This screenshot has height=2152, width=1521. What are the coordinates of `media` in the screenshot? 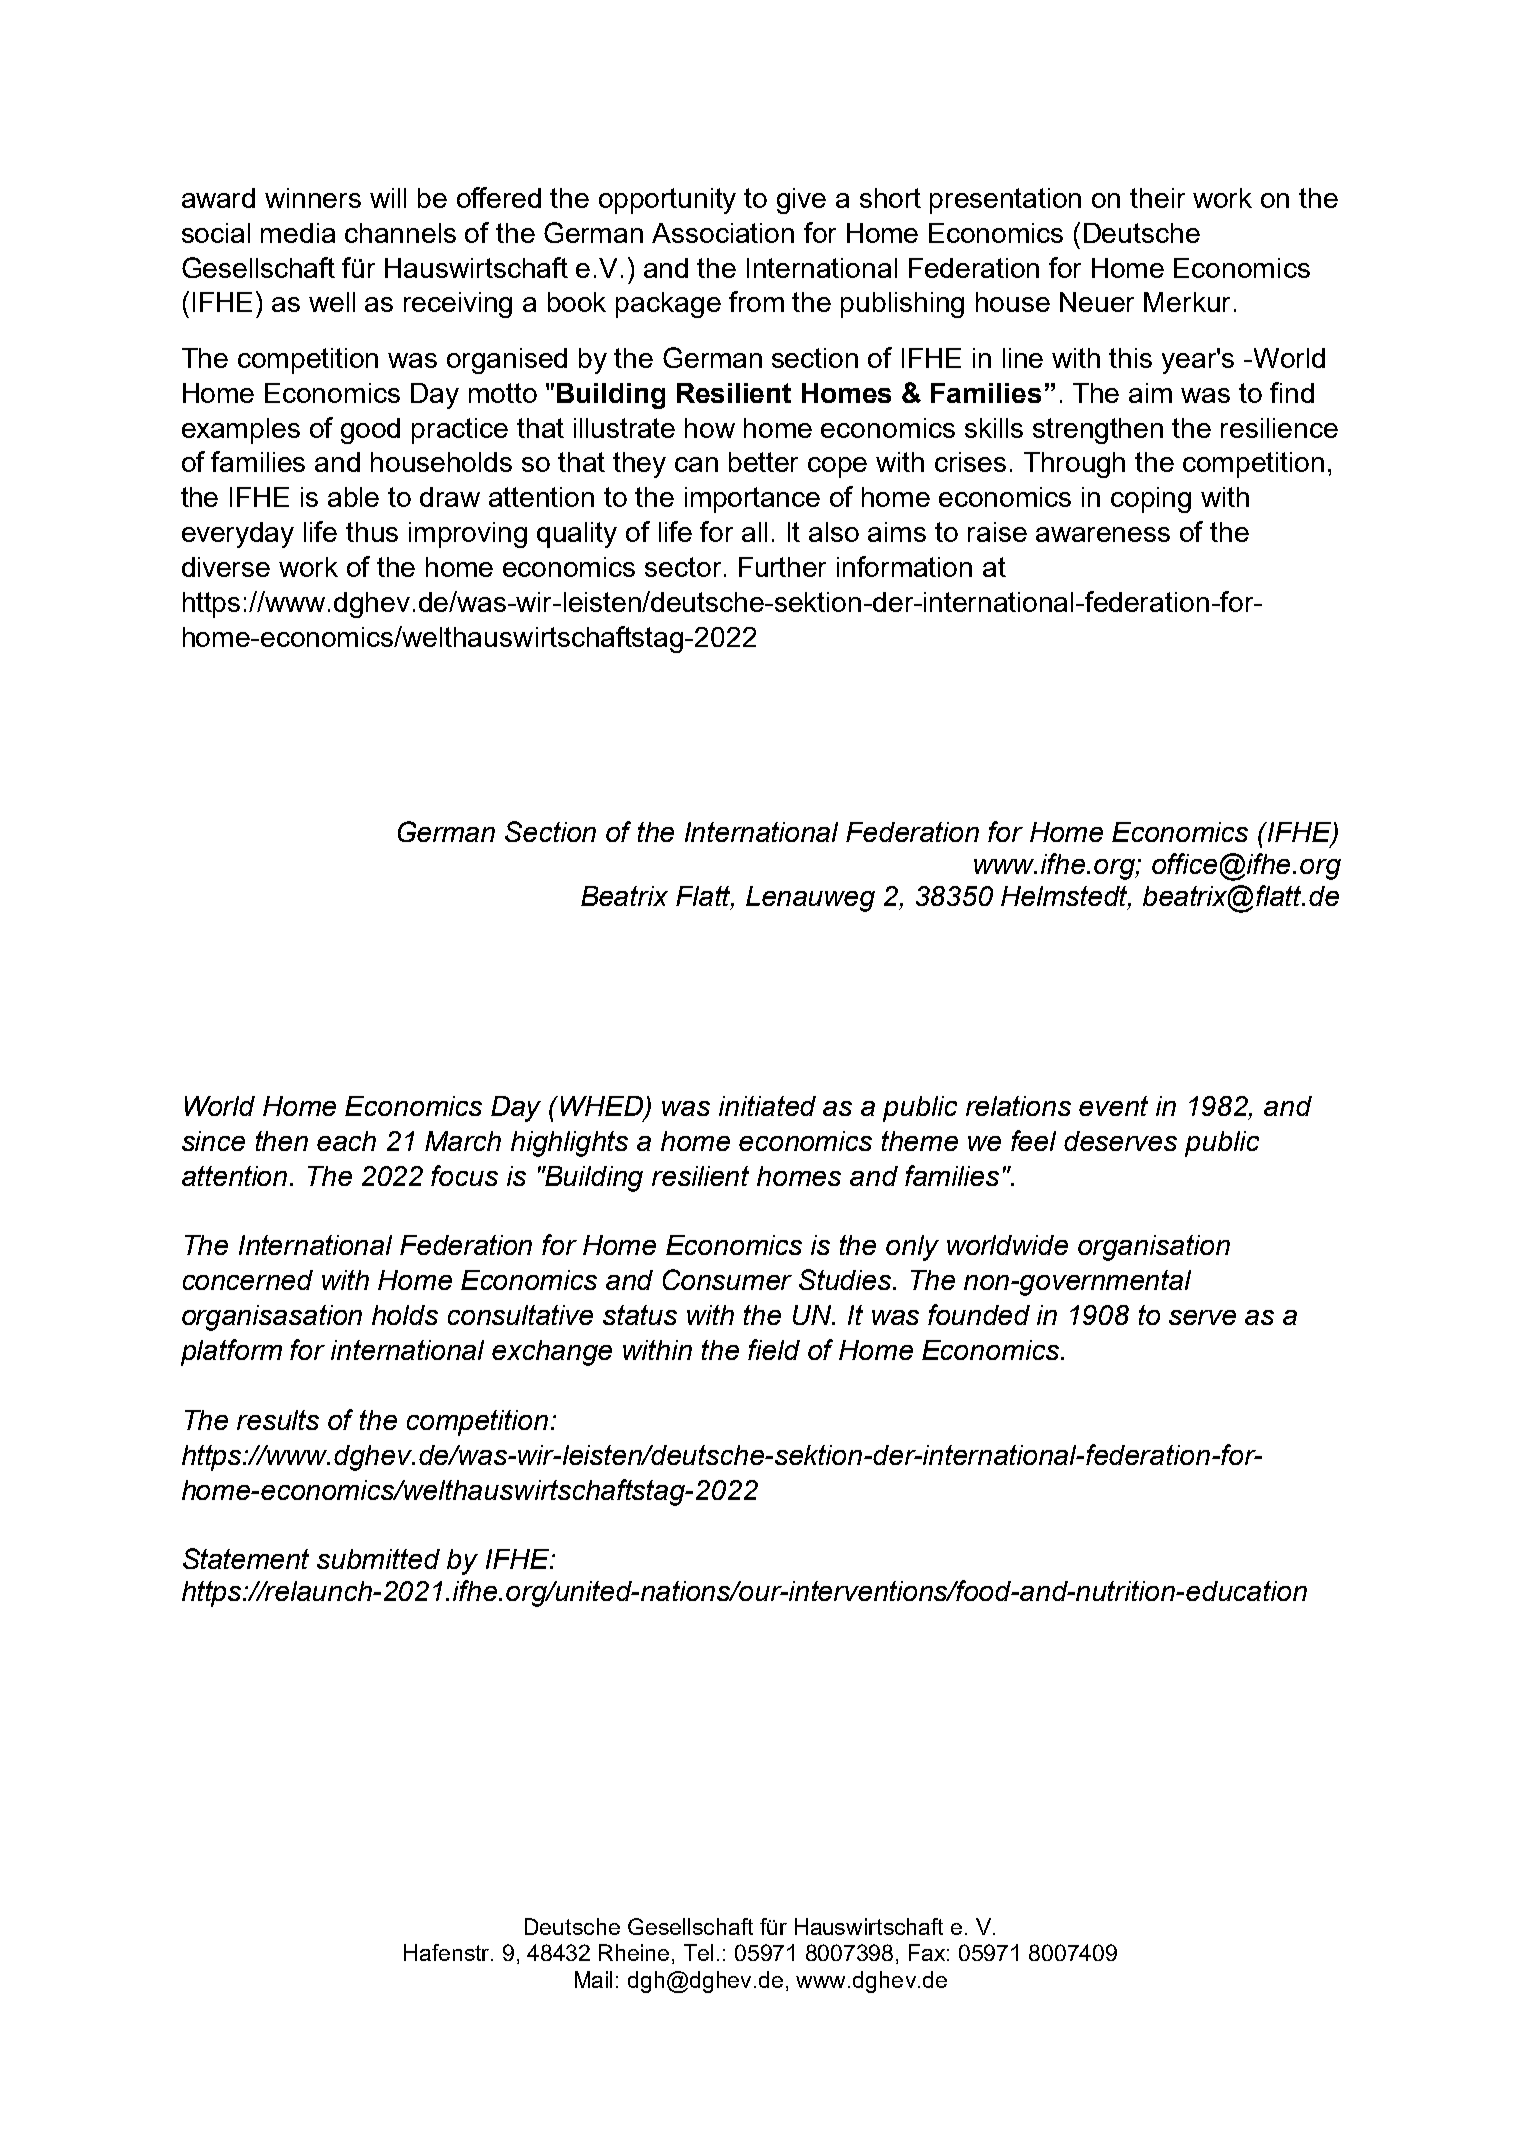 It's located at (298, 233).
